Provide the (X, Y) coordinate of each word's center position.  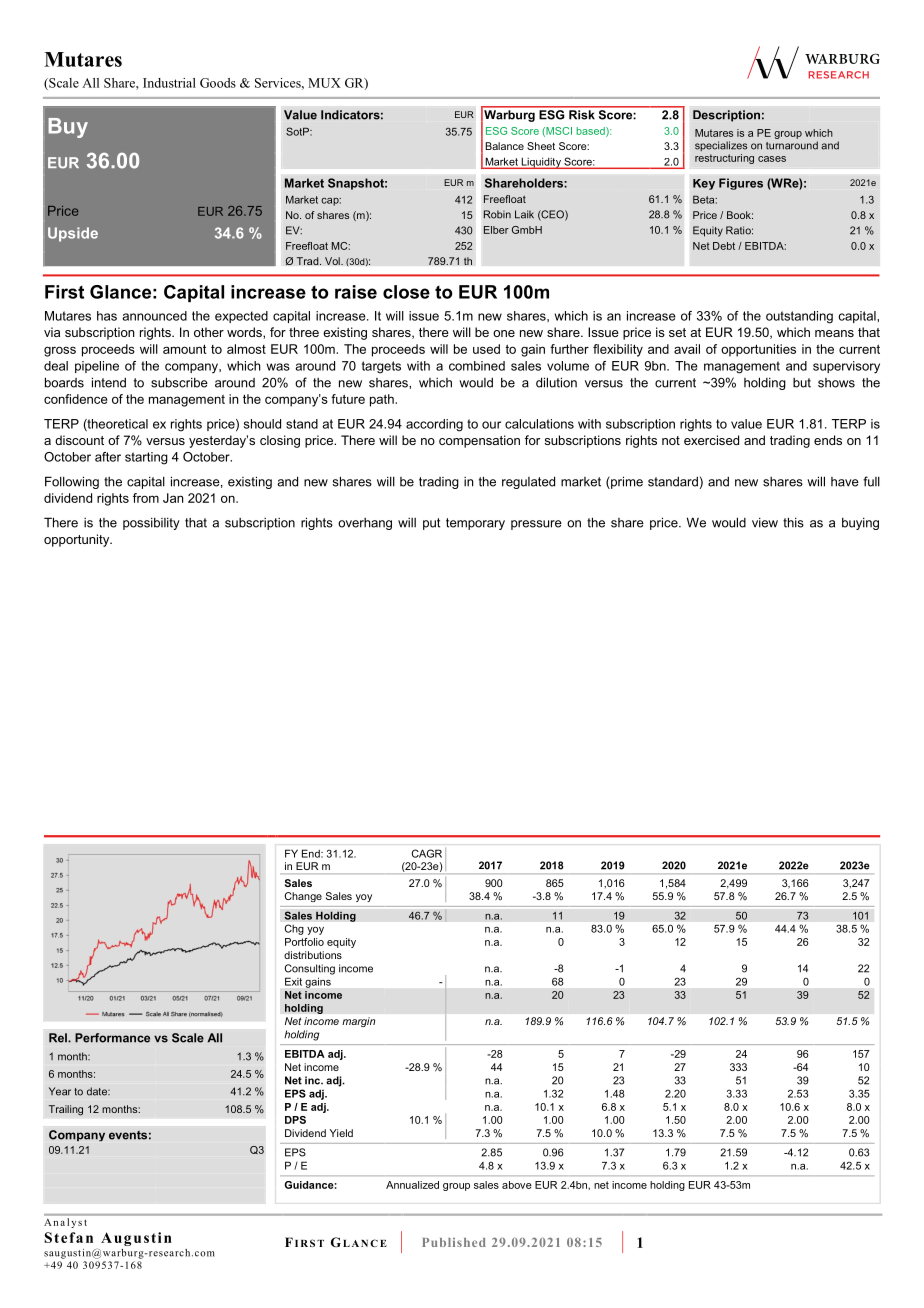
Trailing (66, 1110)
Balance (504, 146)
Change (303, 897)
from (146, 498)
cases (772, 159)
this (793, 522)
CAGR (426, 853)
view (765, 522)
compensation (479, 441)
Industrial (169, 83)
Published (454, 1242)
